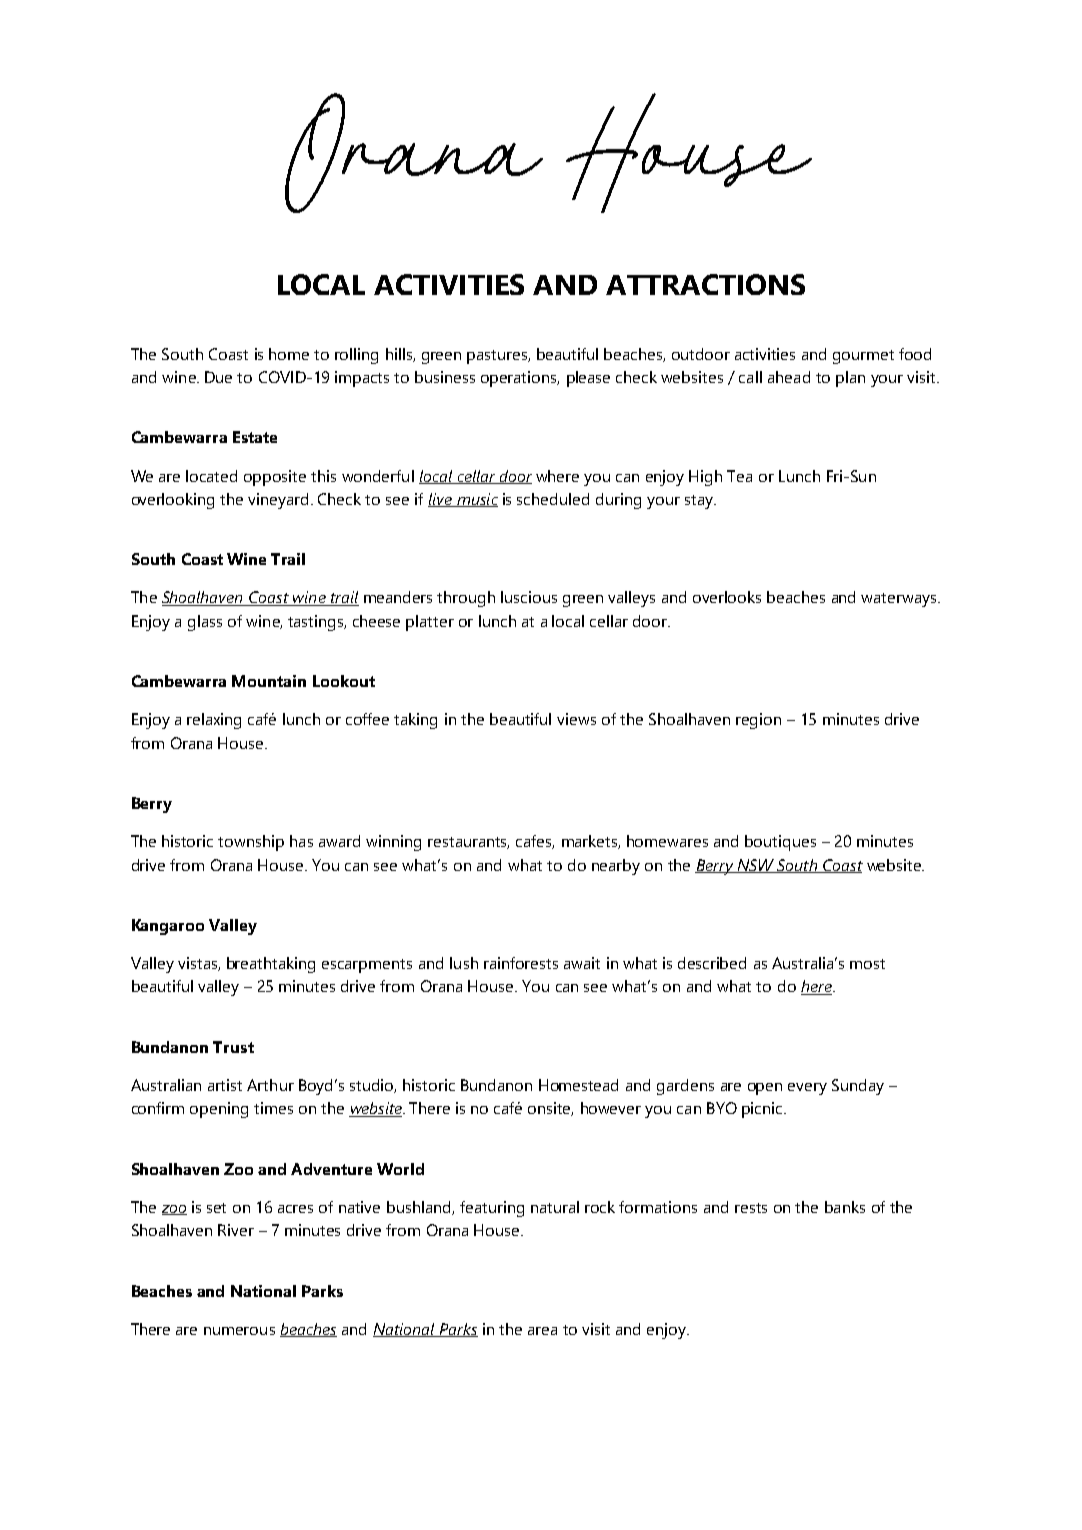 This page has width=1082, height=1530. I want to click on gourmet, so click(863, 357).
